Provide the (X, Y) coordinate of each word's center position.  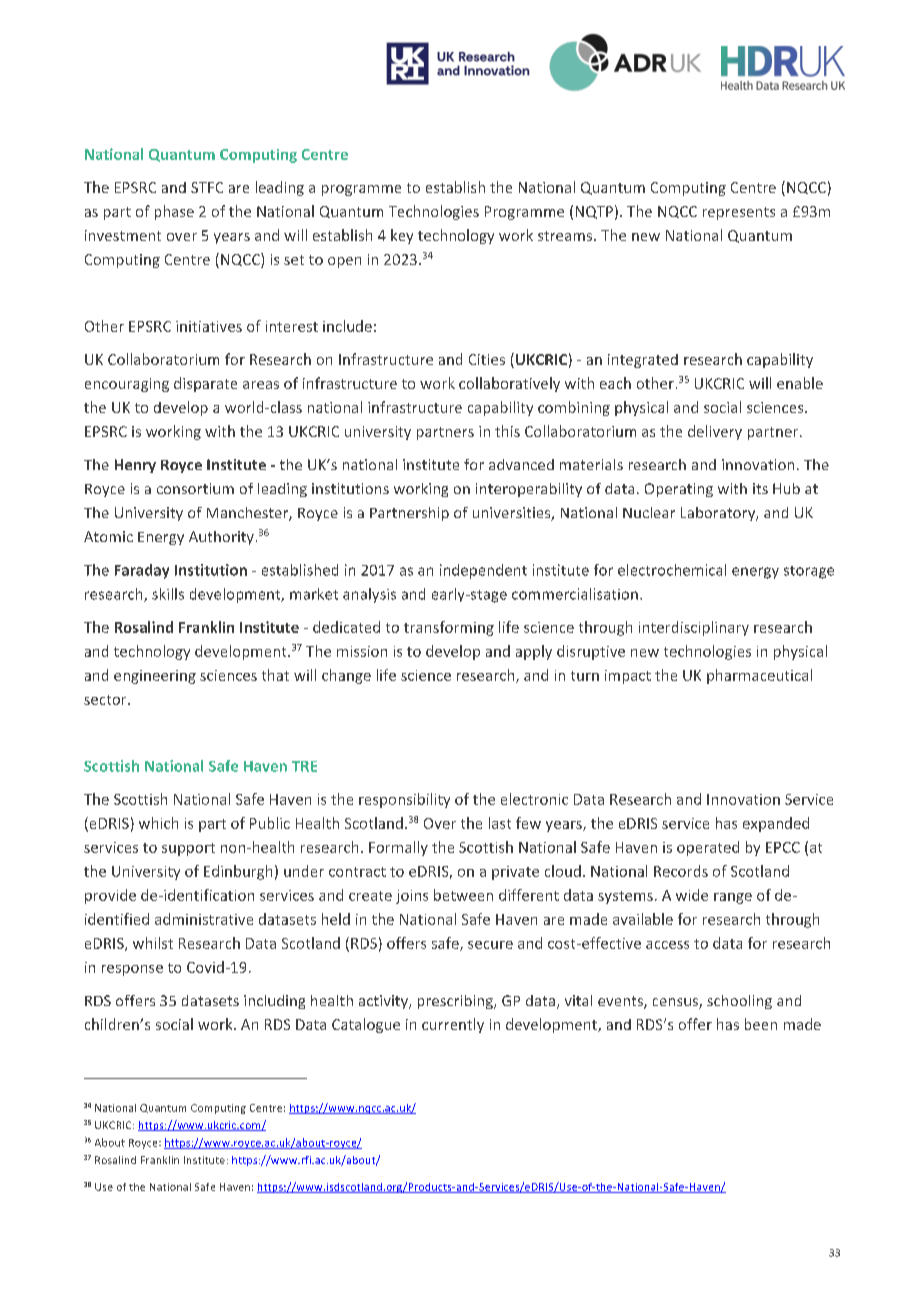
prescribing (456, 1002)
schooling (739, 1002)
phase (174, 212)
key (402, 236)
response (132, 970)
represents (739, 213)
